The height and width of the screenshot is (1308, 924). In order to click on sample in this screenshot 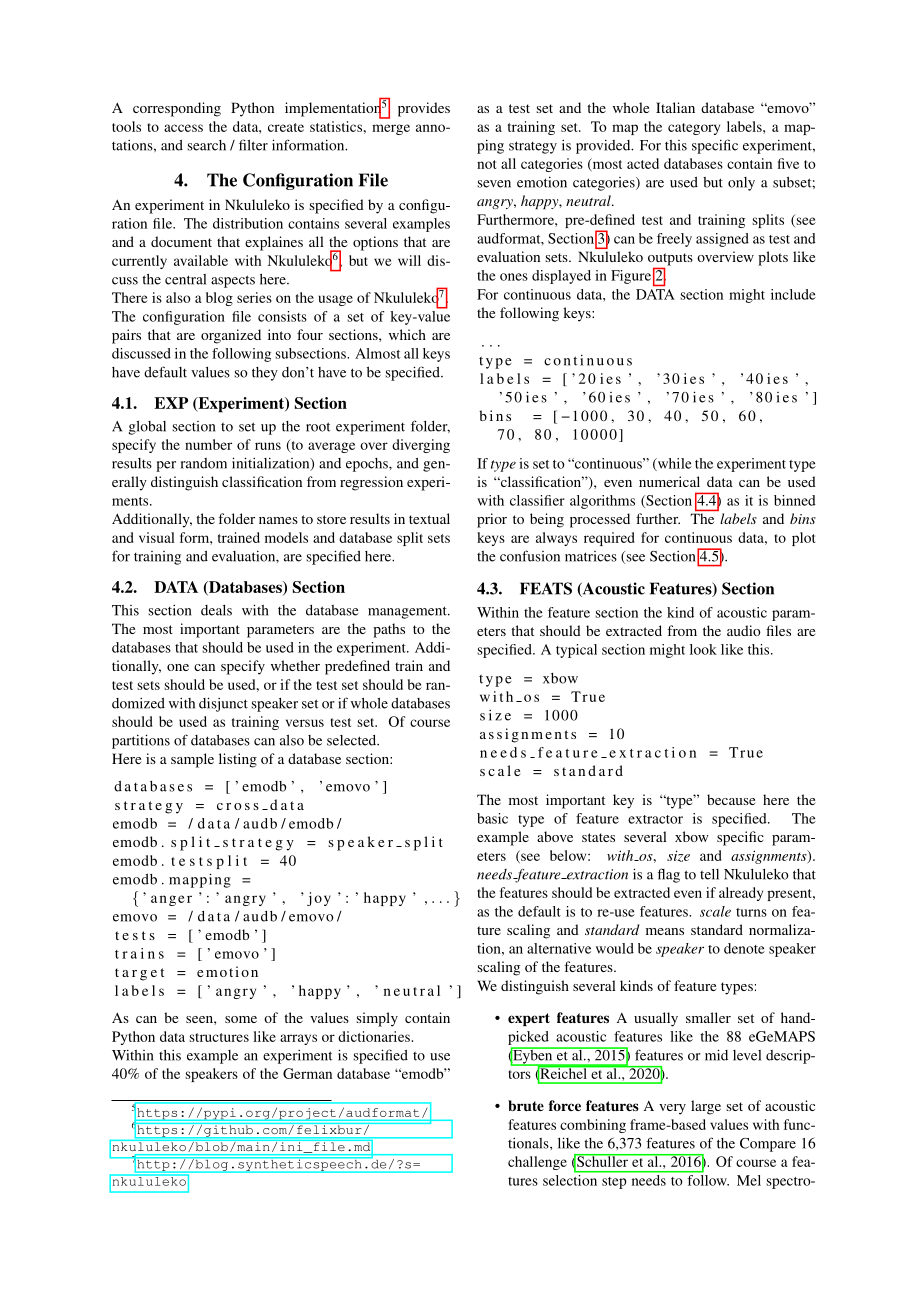, I will do `click(192, 760)`.
